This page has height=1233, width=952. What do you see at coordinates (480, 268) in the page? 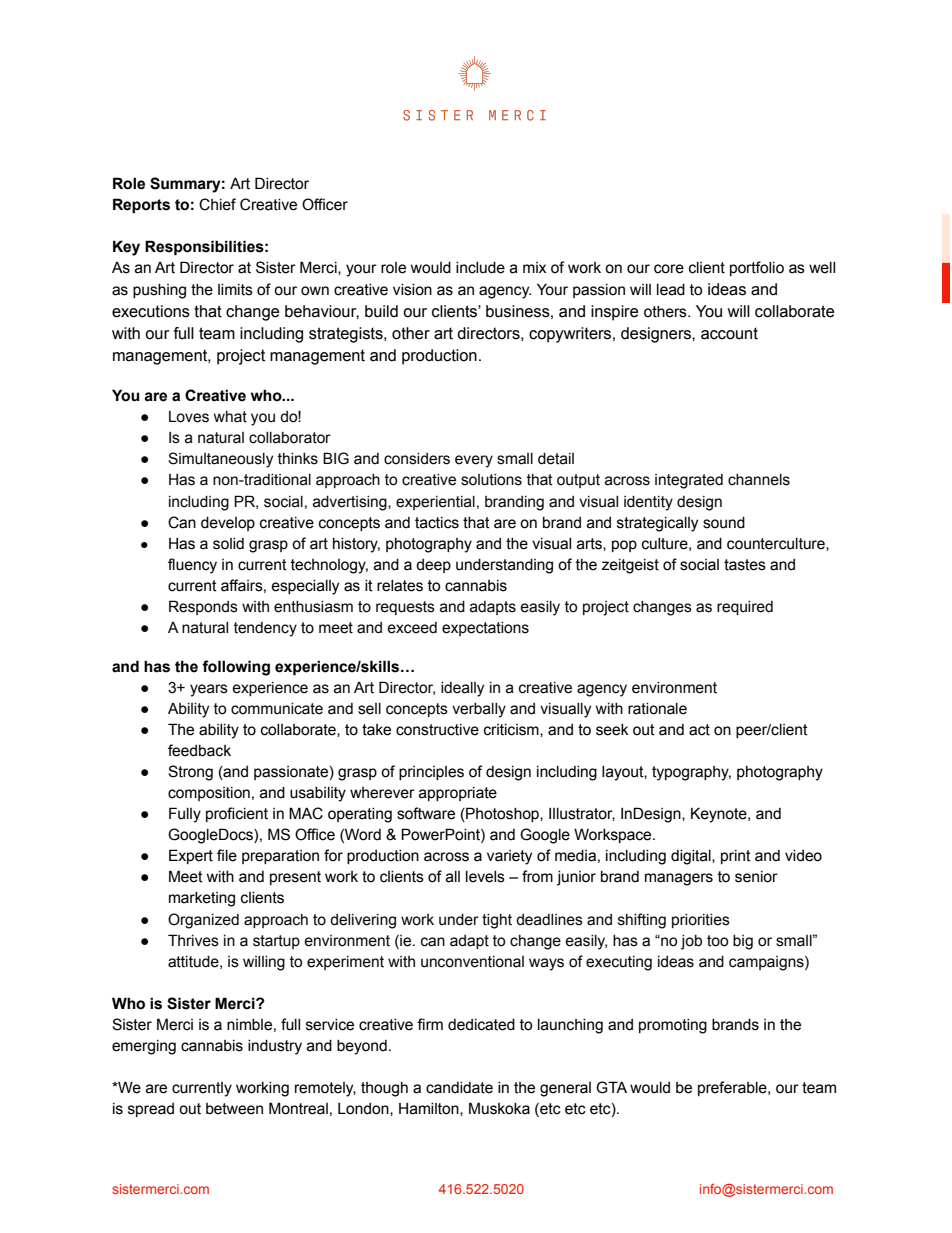
I see `include` at bounding box center [480, 268].
